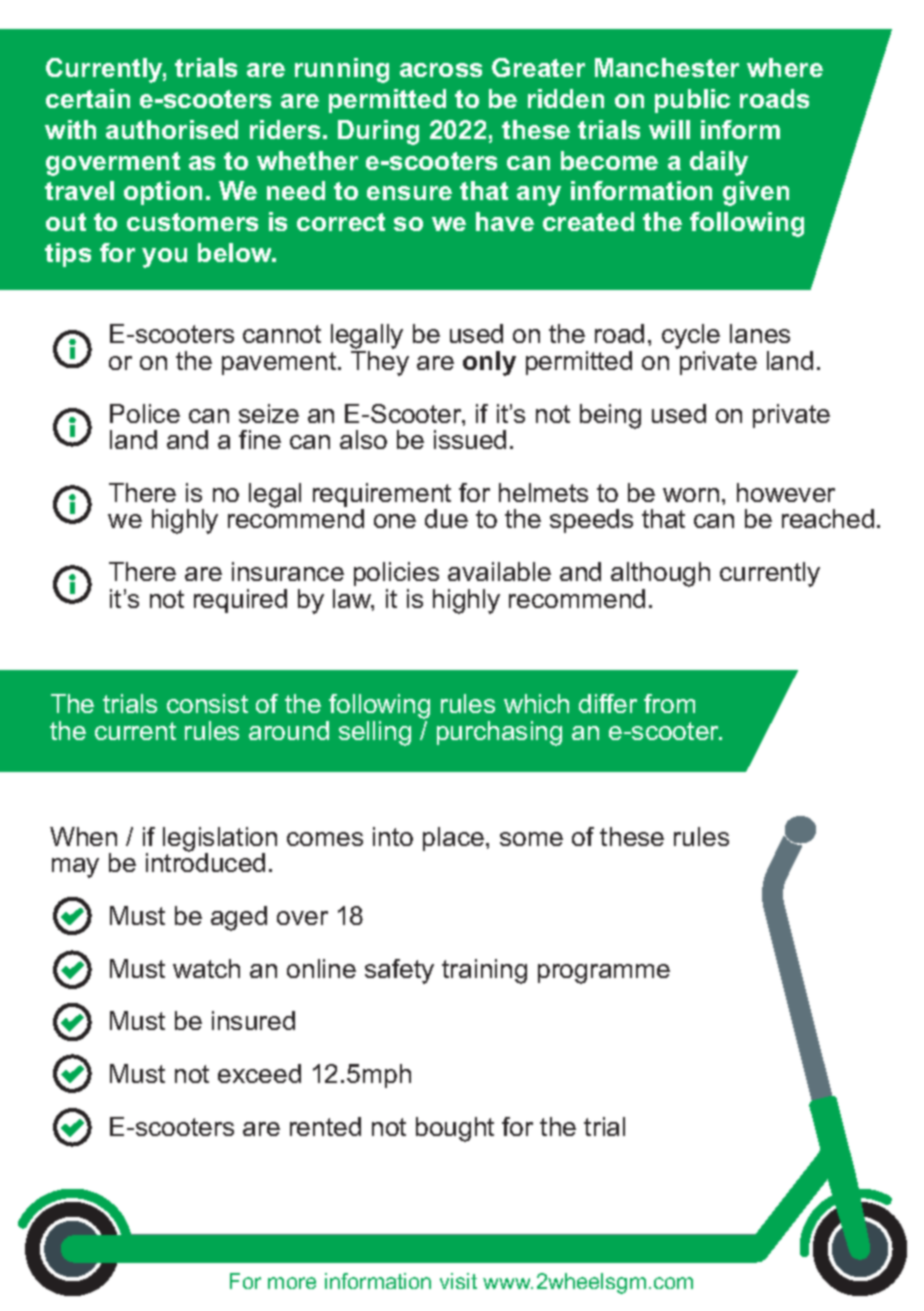  What do you see at coordinates (455, 1129) in the document?
I see `bought` at bounding box center [455, 1129].
